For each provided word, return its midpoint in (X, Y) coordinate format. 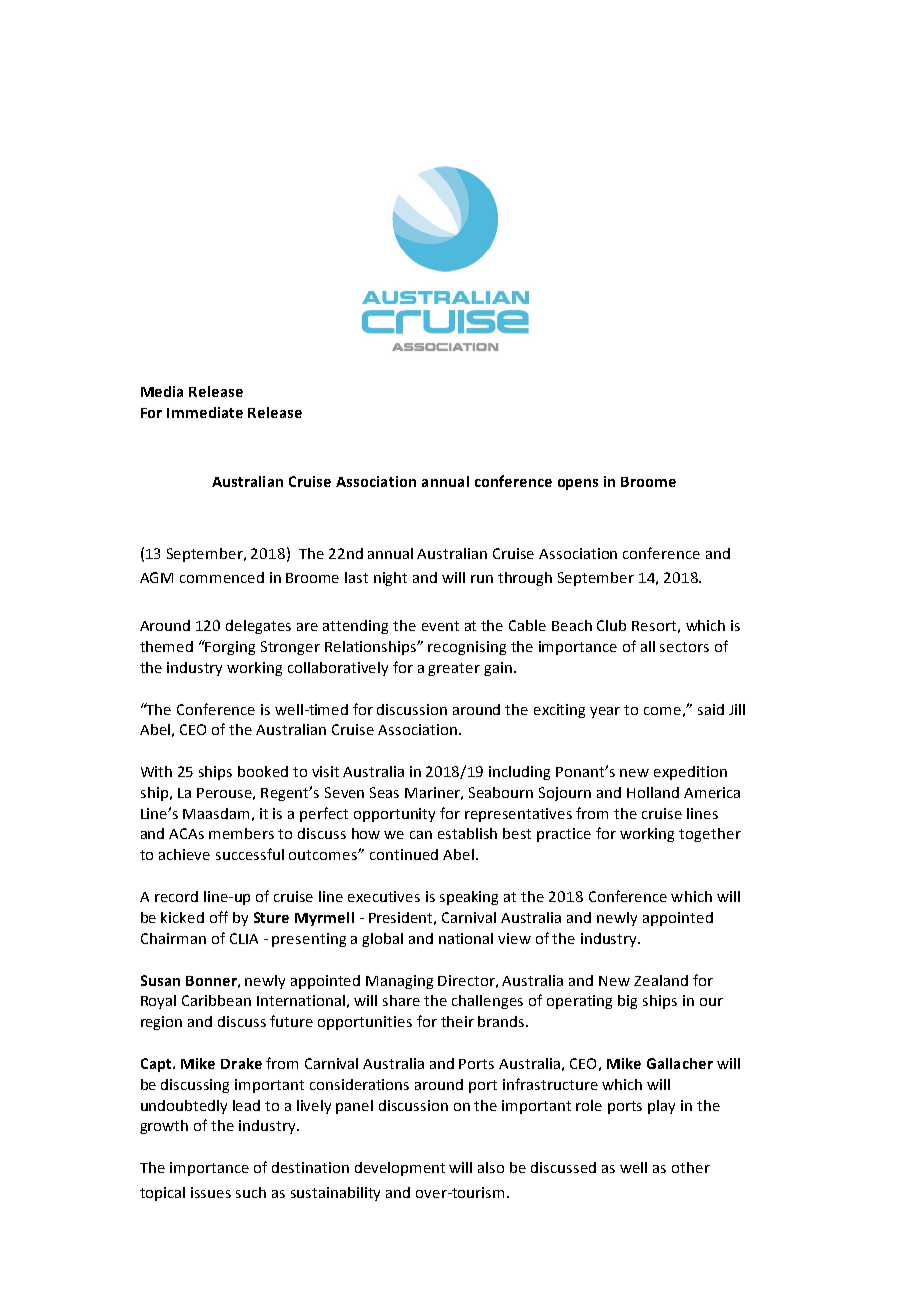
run (482, 579)
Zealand (661, 980)
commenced (222, 577)
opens (578, 484)
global (382, 940)
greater (454, 669)
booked (263, 771)
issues (211, 1192)
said (711, 709)
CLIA (244, 938)
